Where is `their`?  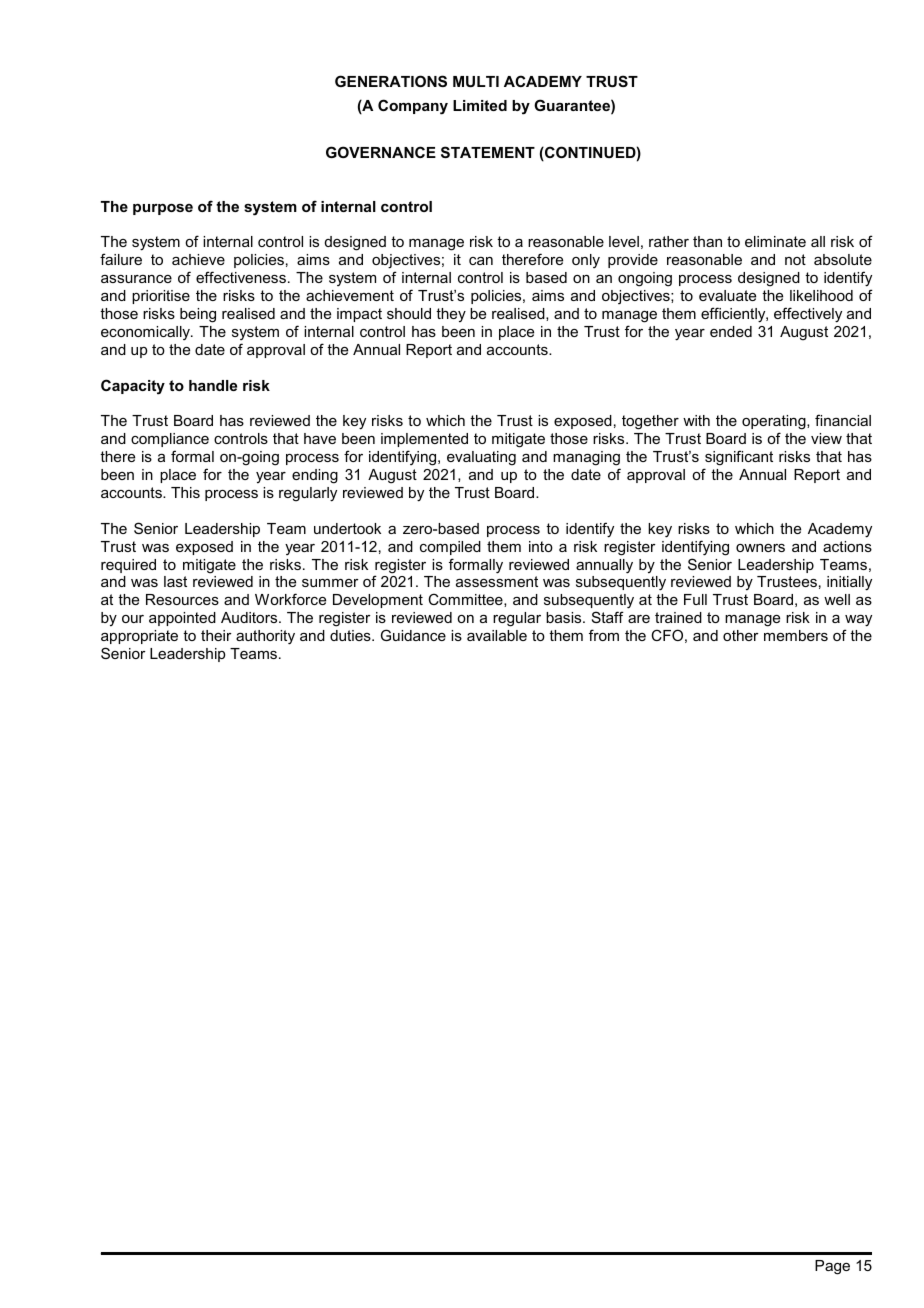
their is located at coordinates (216, 635).
